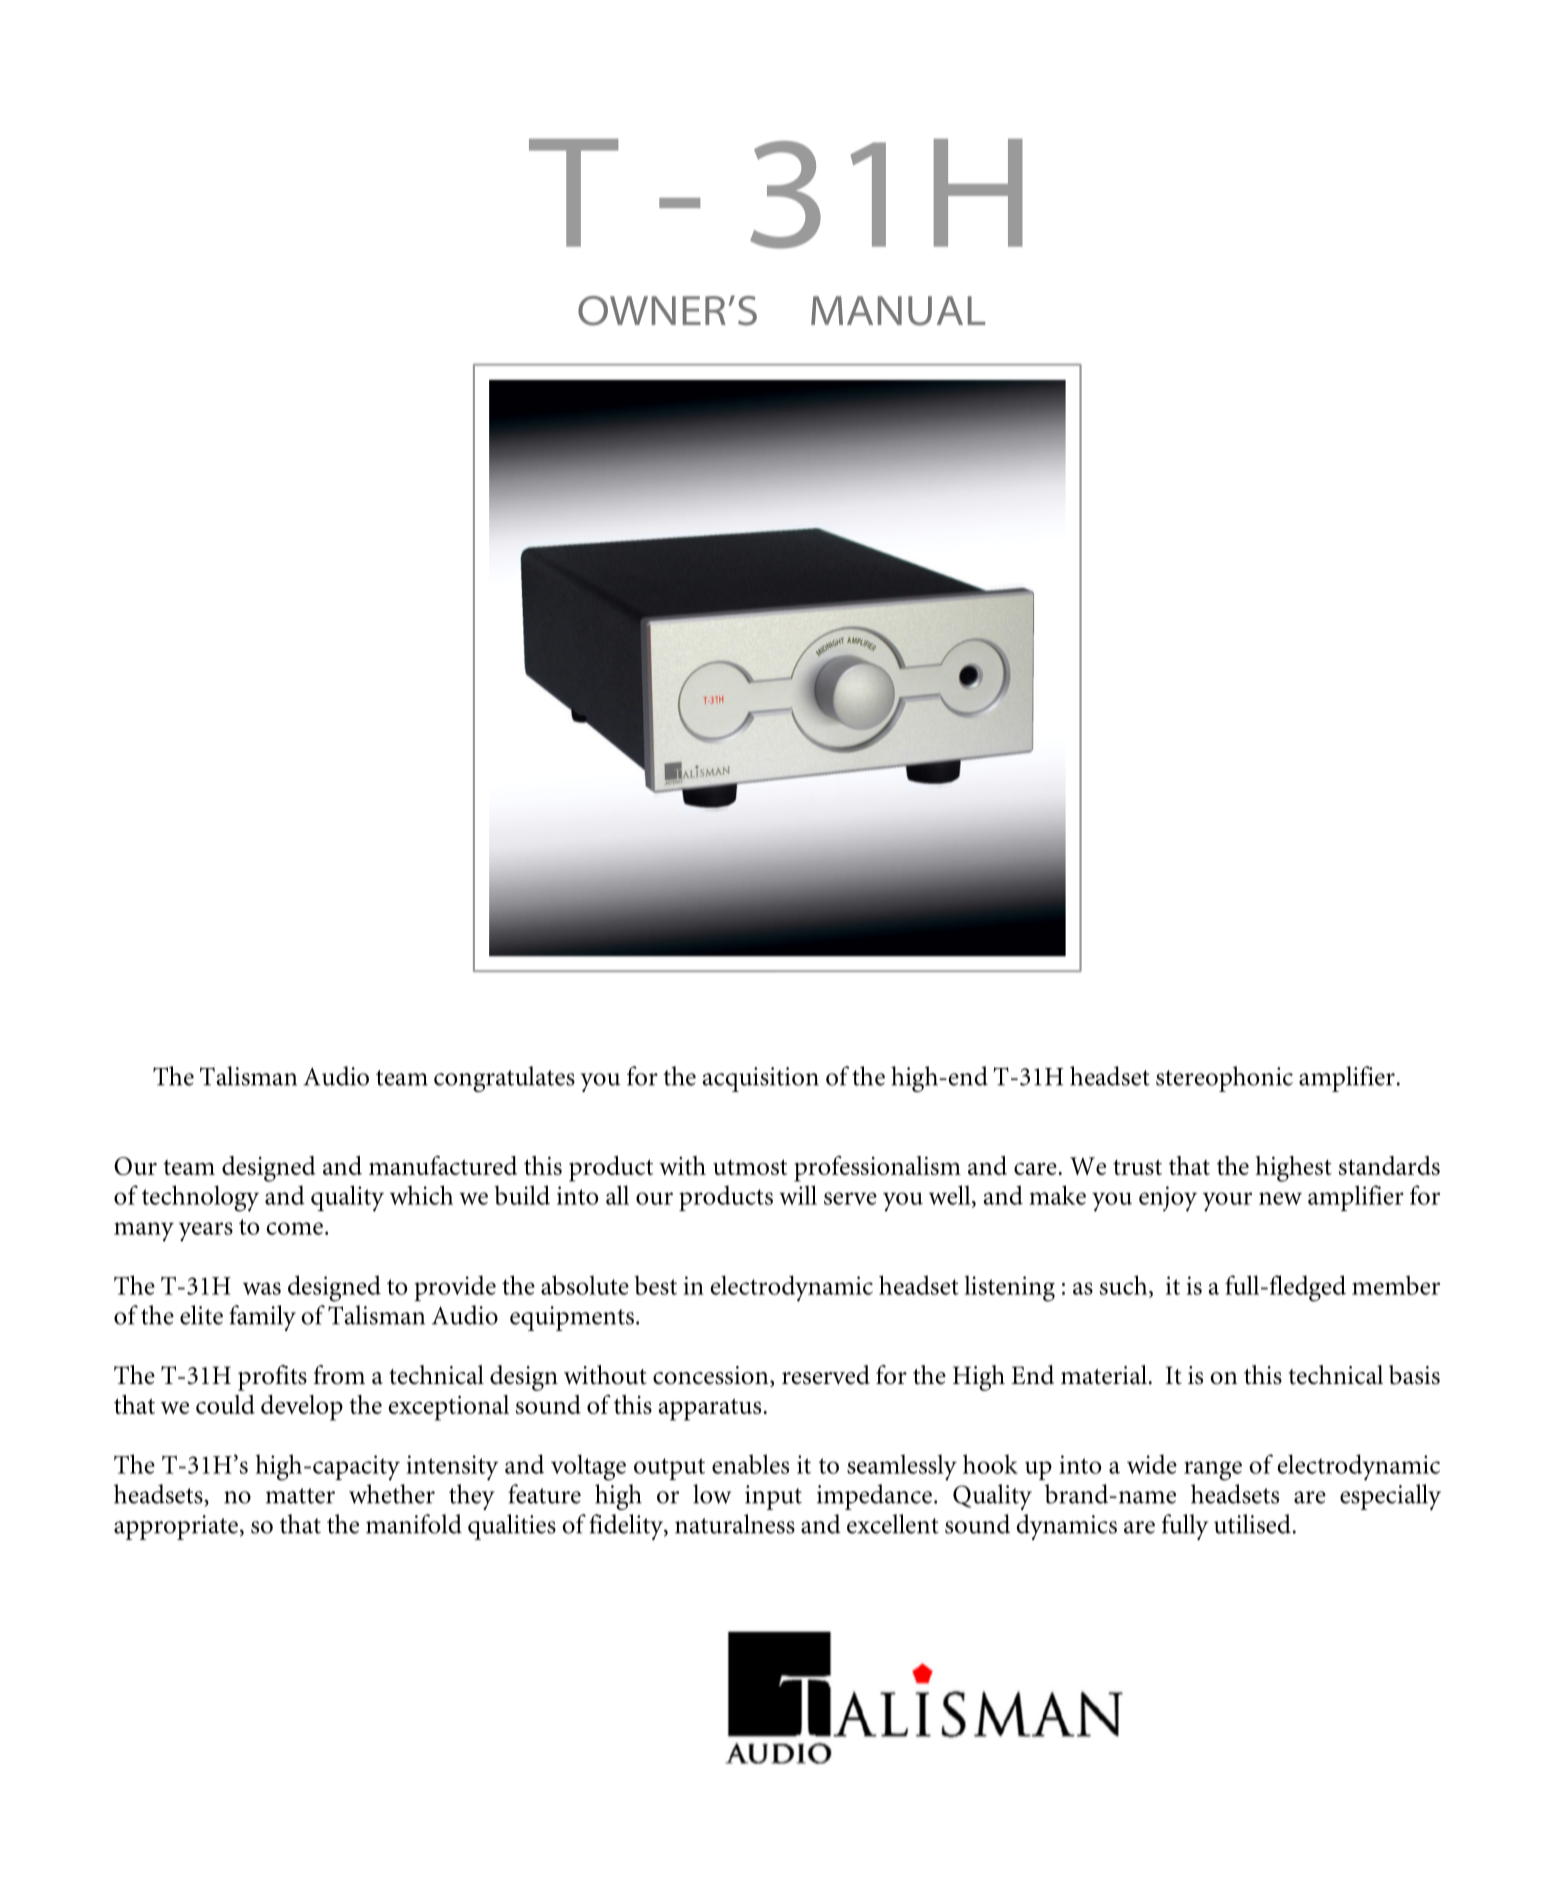 This image has height=1896, width=1554. I want to click on input, so click(773, 1497).
